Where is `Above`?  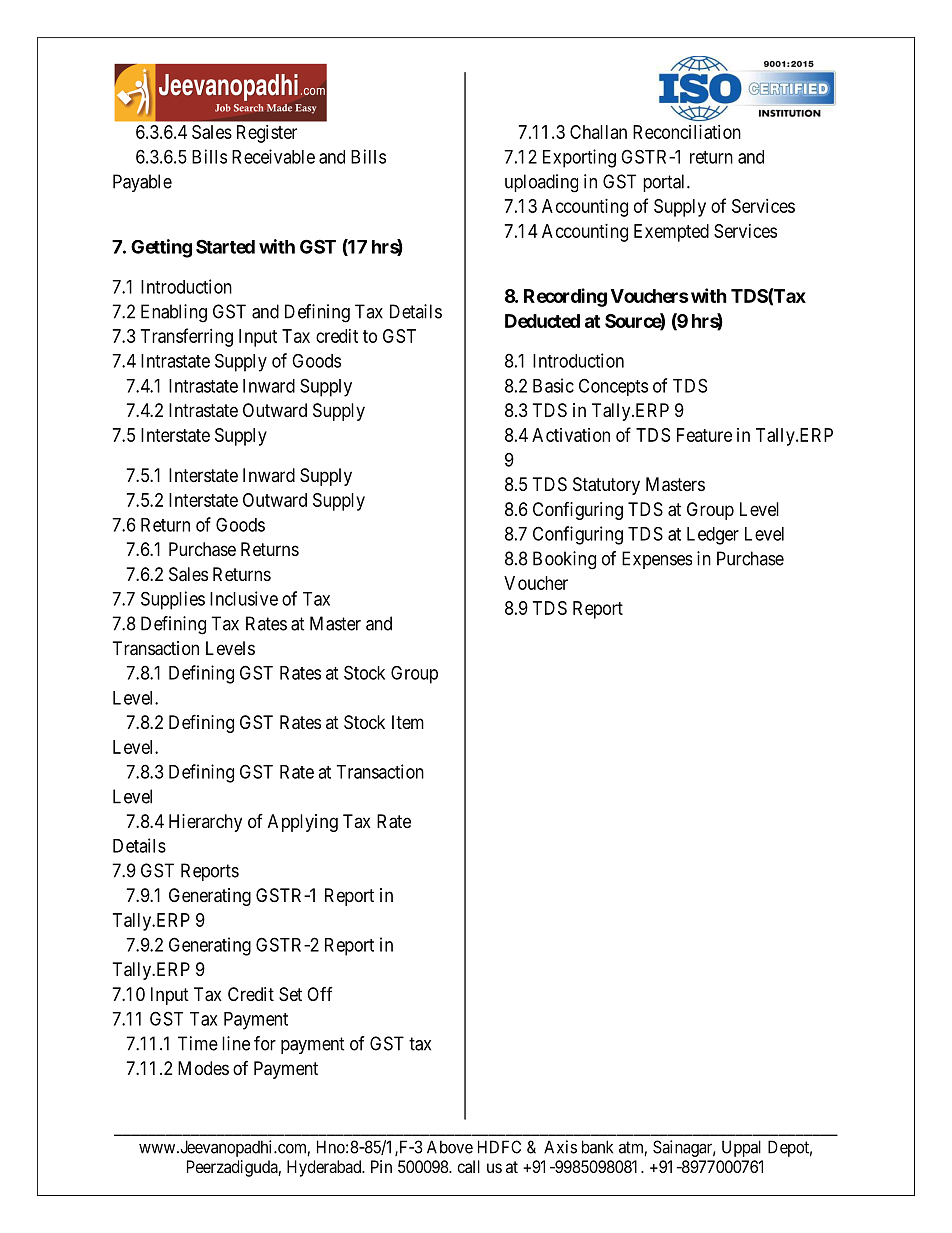 Above is located at coordinates (450, 1147).
